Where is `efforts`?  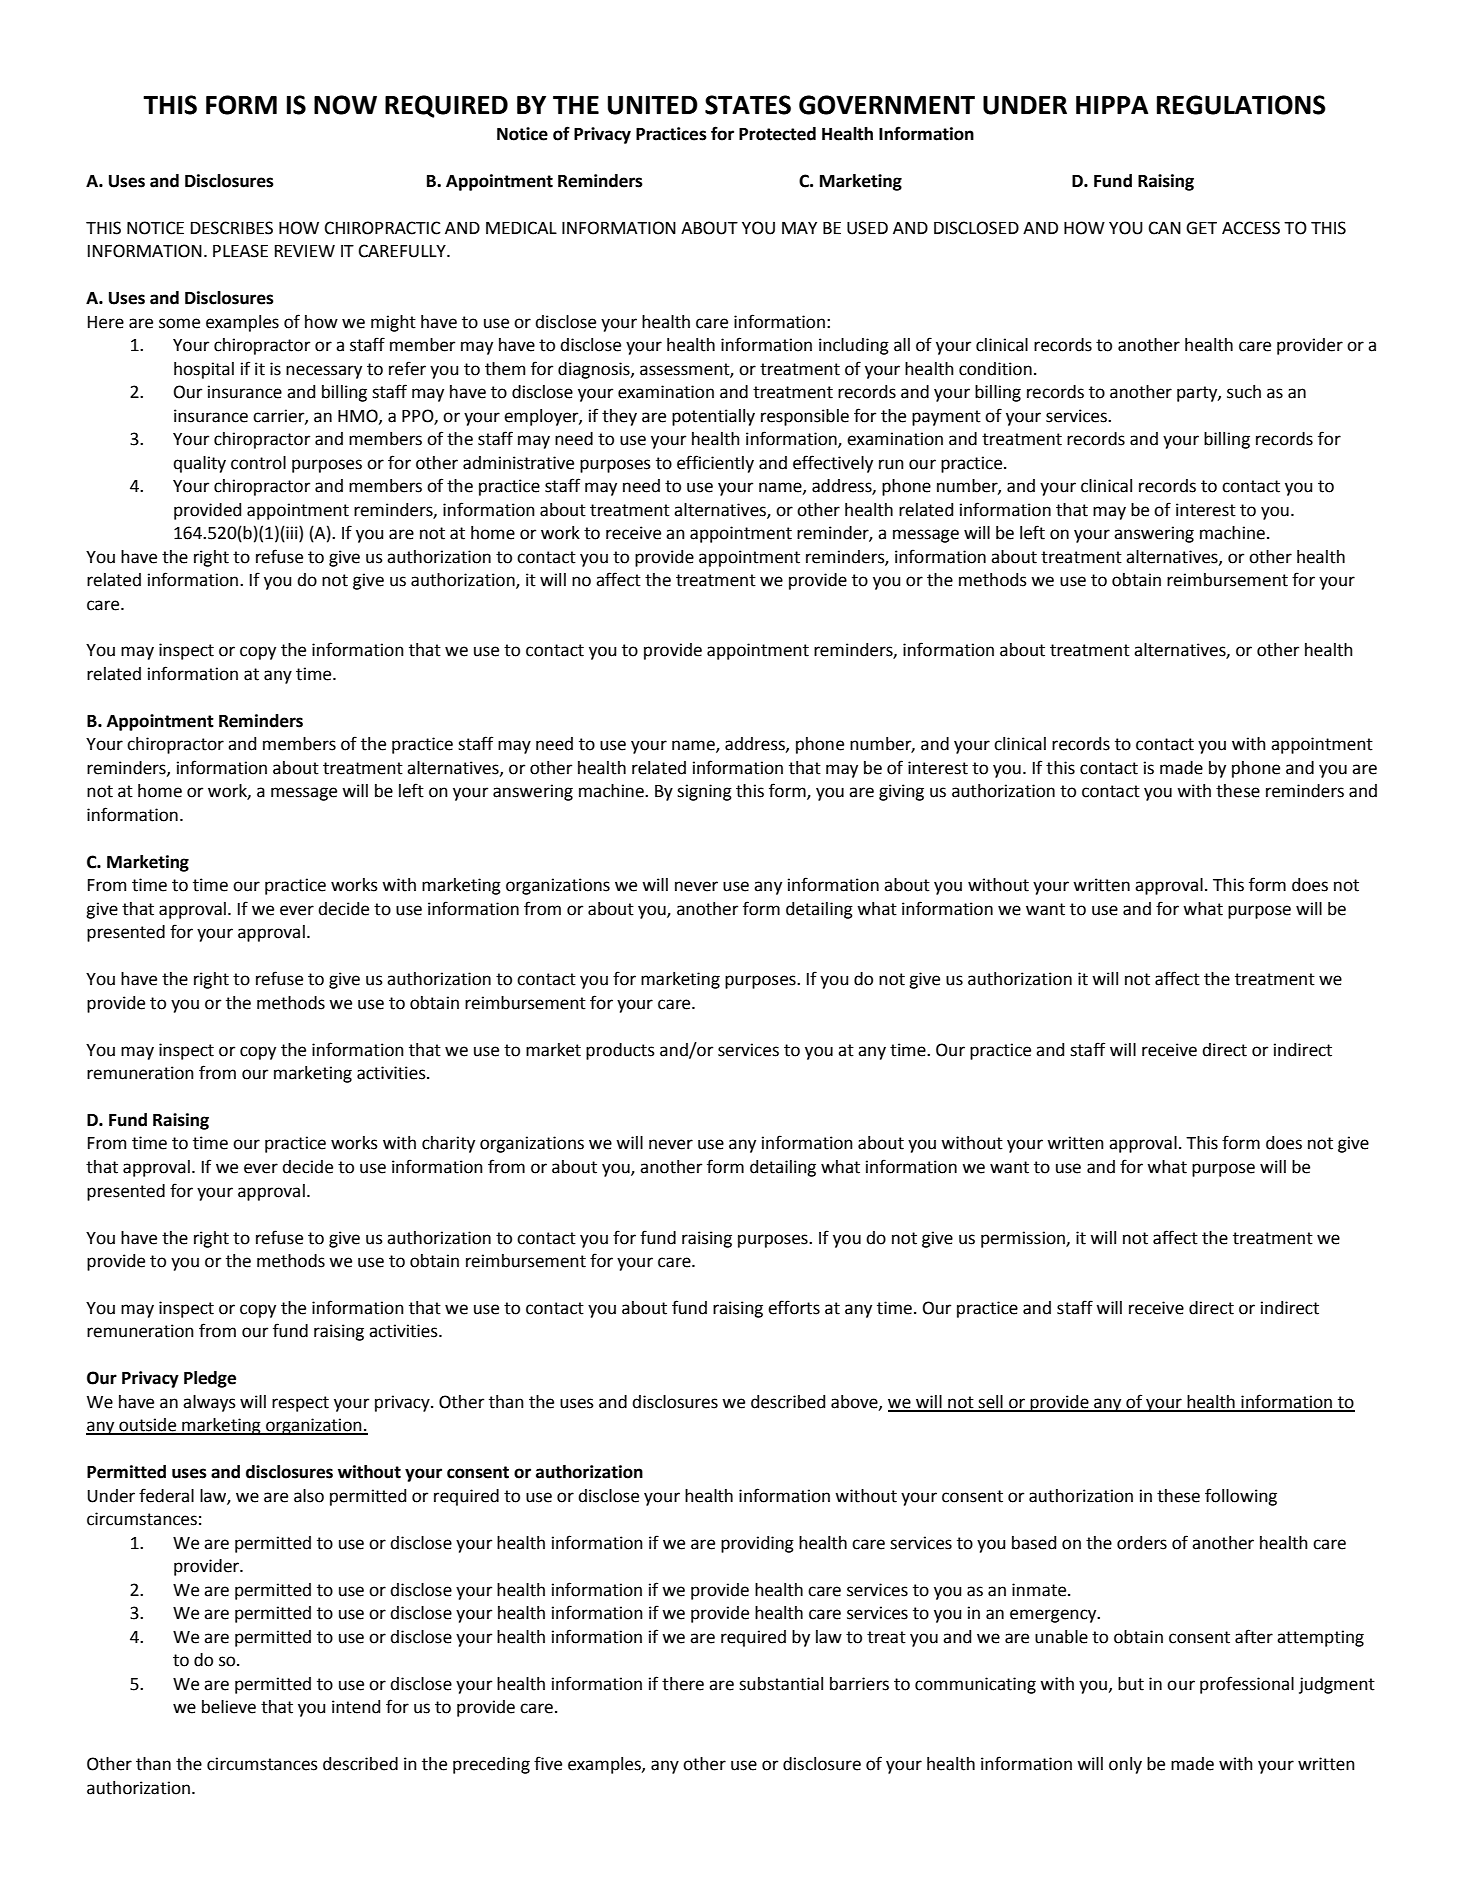 efforts is located at coordinates (794, 1307).
